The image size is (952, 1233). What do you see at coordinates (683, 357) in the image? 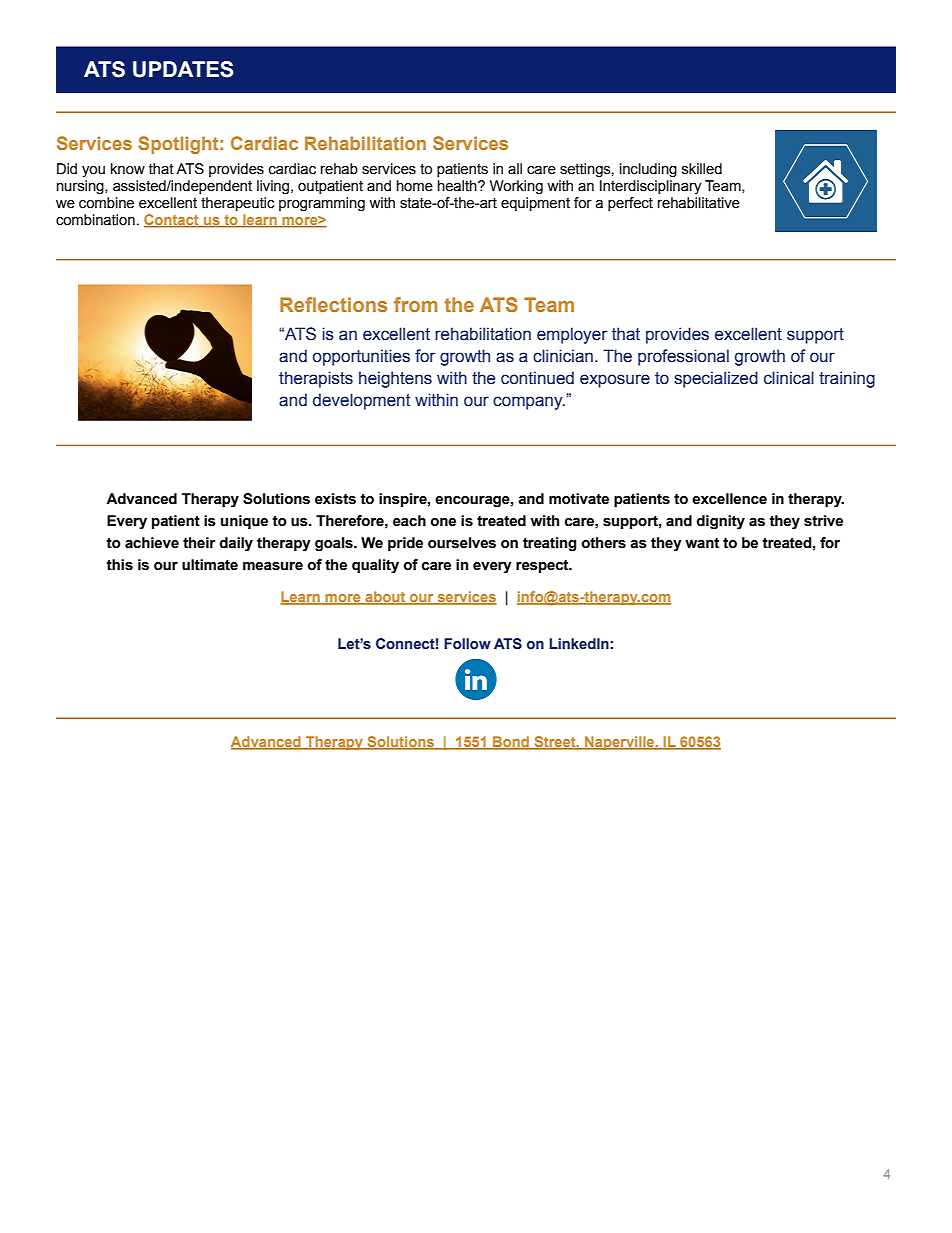
I see `professional` at bounding box center [683, 357].
